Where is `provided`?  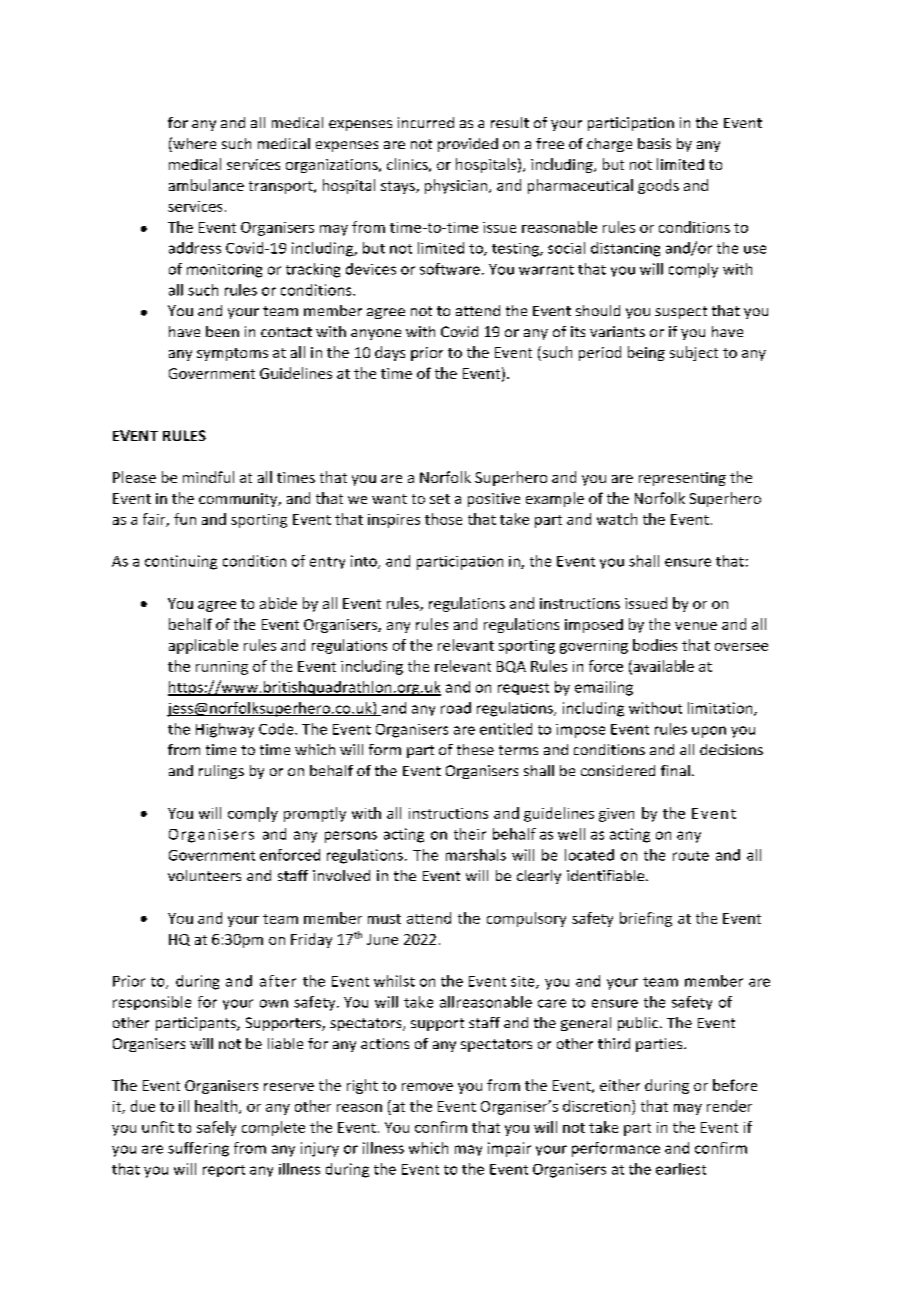 provided is located at coordinates (468, 145).
